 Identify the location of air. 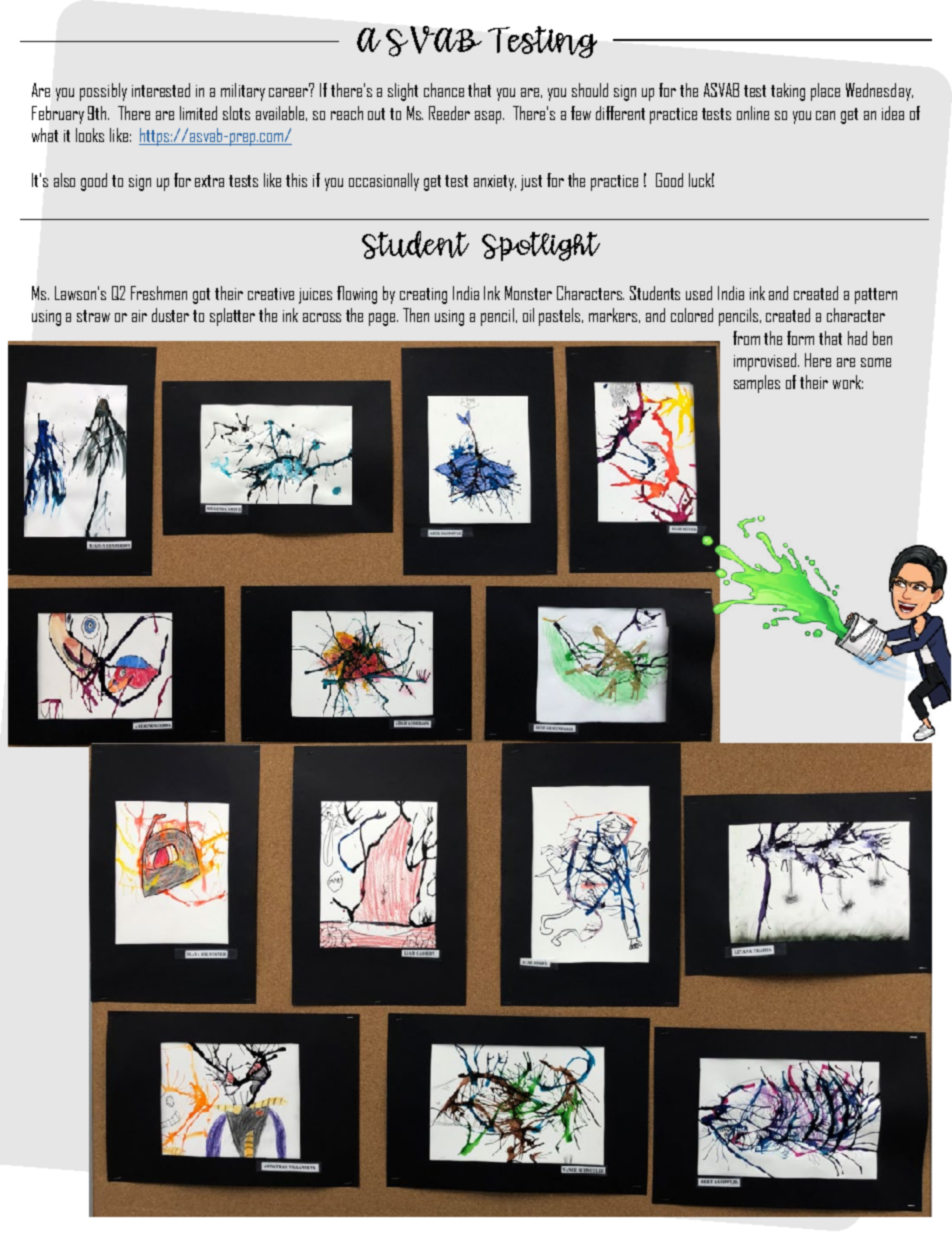
(139, 316).
